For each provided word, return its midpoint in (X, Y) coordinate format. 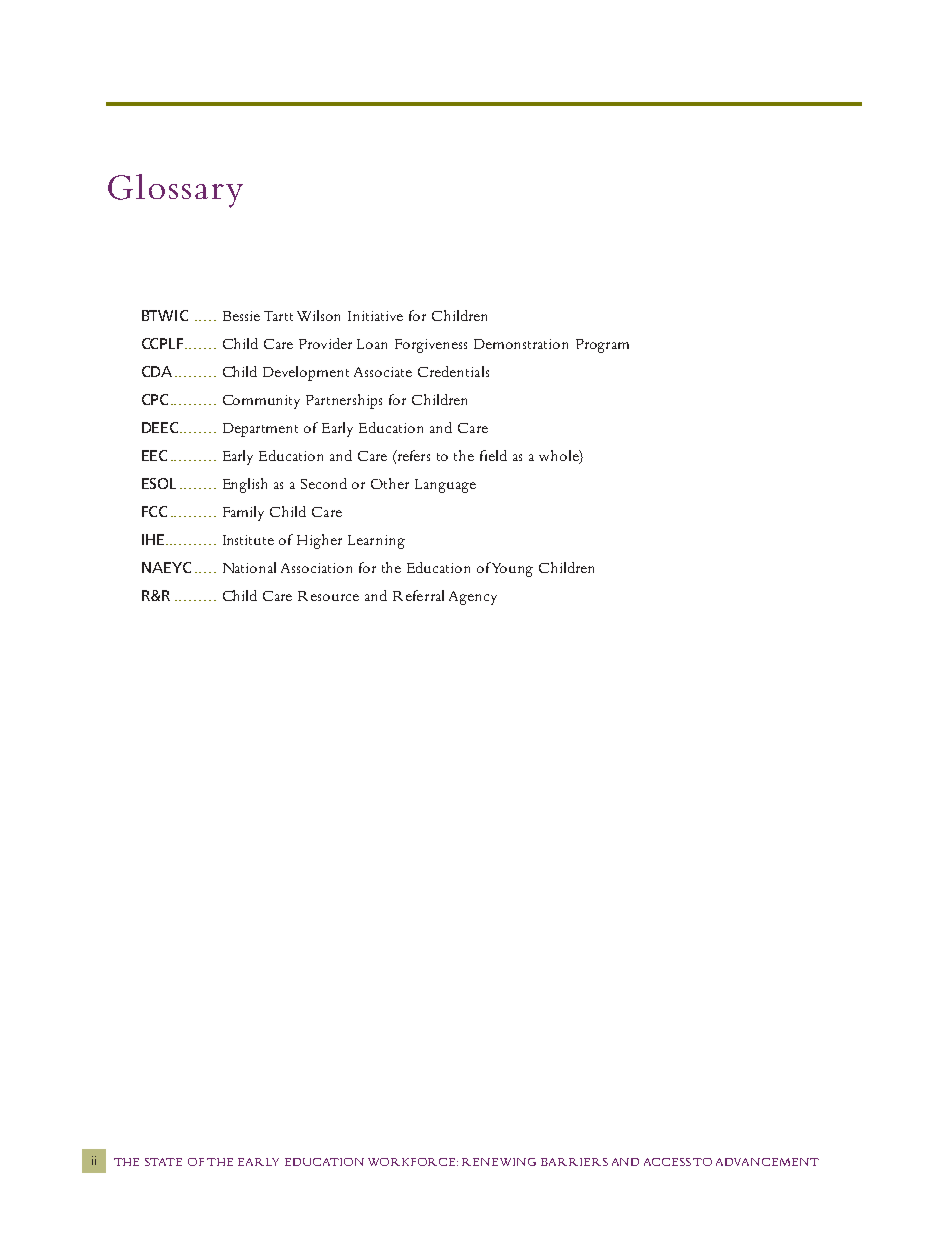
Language (445, 486)
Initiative (375, 316)
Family (243, 513)
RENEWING (499, 1162)
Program (602, 346)
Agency (473, 598)
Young (511, 569)
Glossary (175, 191)
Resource (328, 596)
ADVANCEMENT (767, 1162)
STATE (163, 1162)
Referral (418, 595)
